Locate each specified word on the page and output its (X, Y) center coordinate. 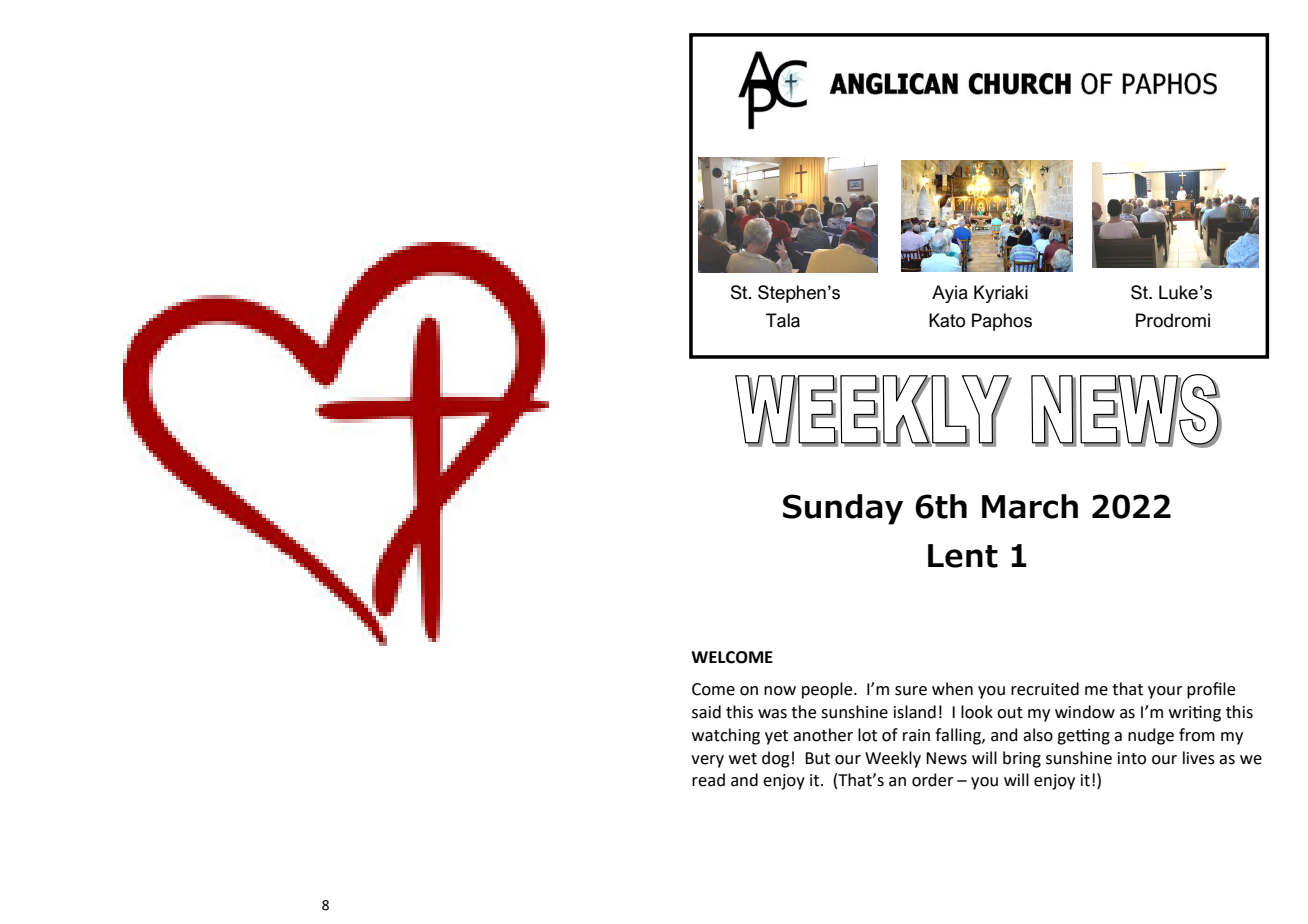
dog (776, 759)
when (952, 689)
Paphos (1002, 322)
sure (911, 691)
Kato (947, 320)
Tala (783, 320)
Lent (963, 556)
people (828, 690)
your (1165, 692)
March (1030, 506)
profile (1211, 690)
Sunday (843, 509)
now (780, 691)
